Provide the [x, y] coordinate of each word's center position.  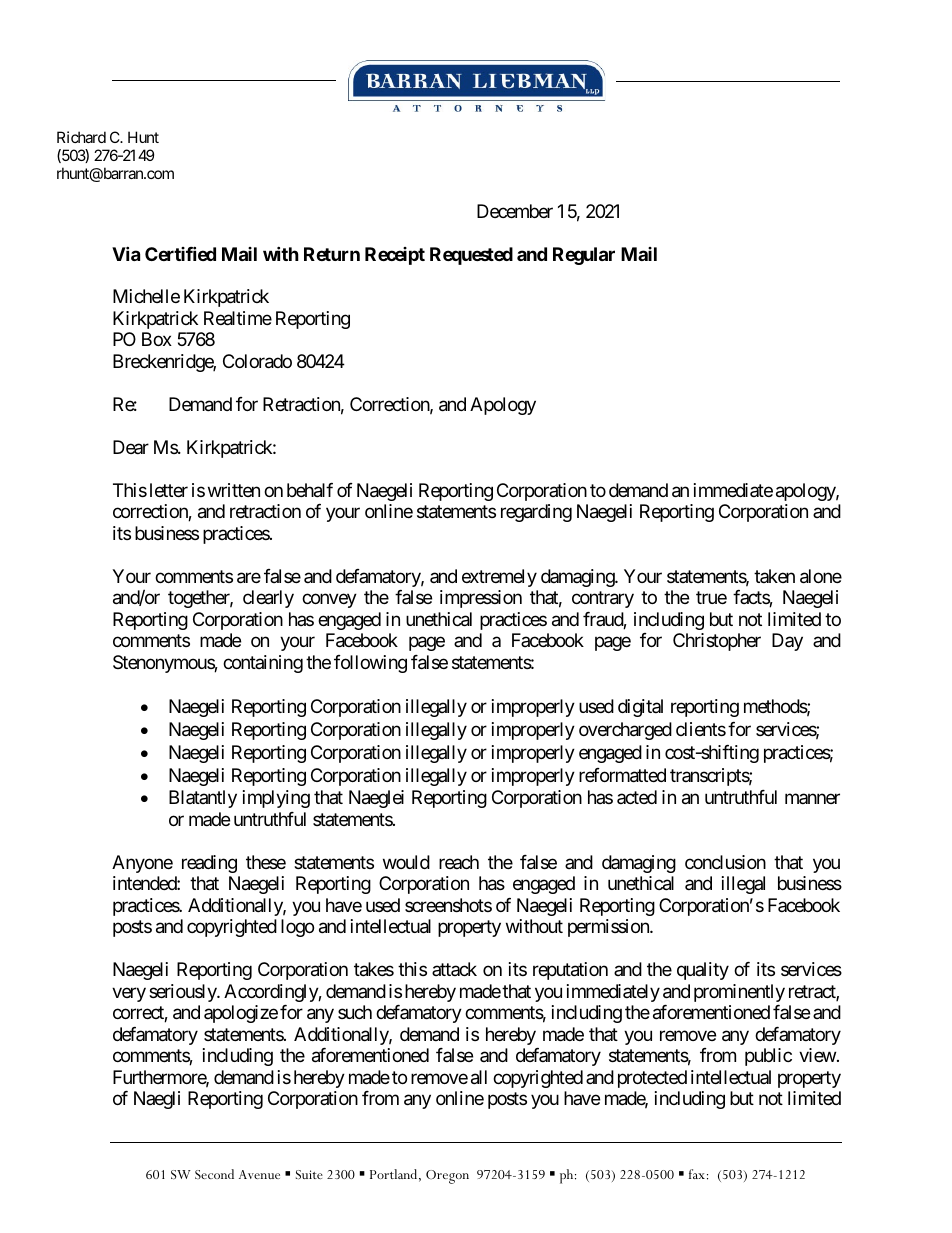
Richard [81, 137]
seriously [183, 993]
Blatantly [203, 799]
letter [169, 490]
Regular [584, 256]
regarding [536, 513]
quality [703, 971]
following [370, 664]
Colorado [257, 361]
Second [214, 1174]
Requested [471, 256]
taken [774, 576]
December [515, 211]
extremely [499, 578]
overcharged [625, 731]
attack [454, 969]
